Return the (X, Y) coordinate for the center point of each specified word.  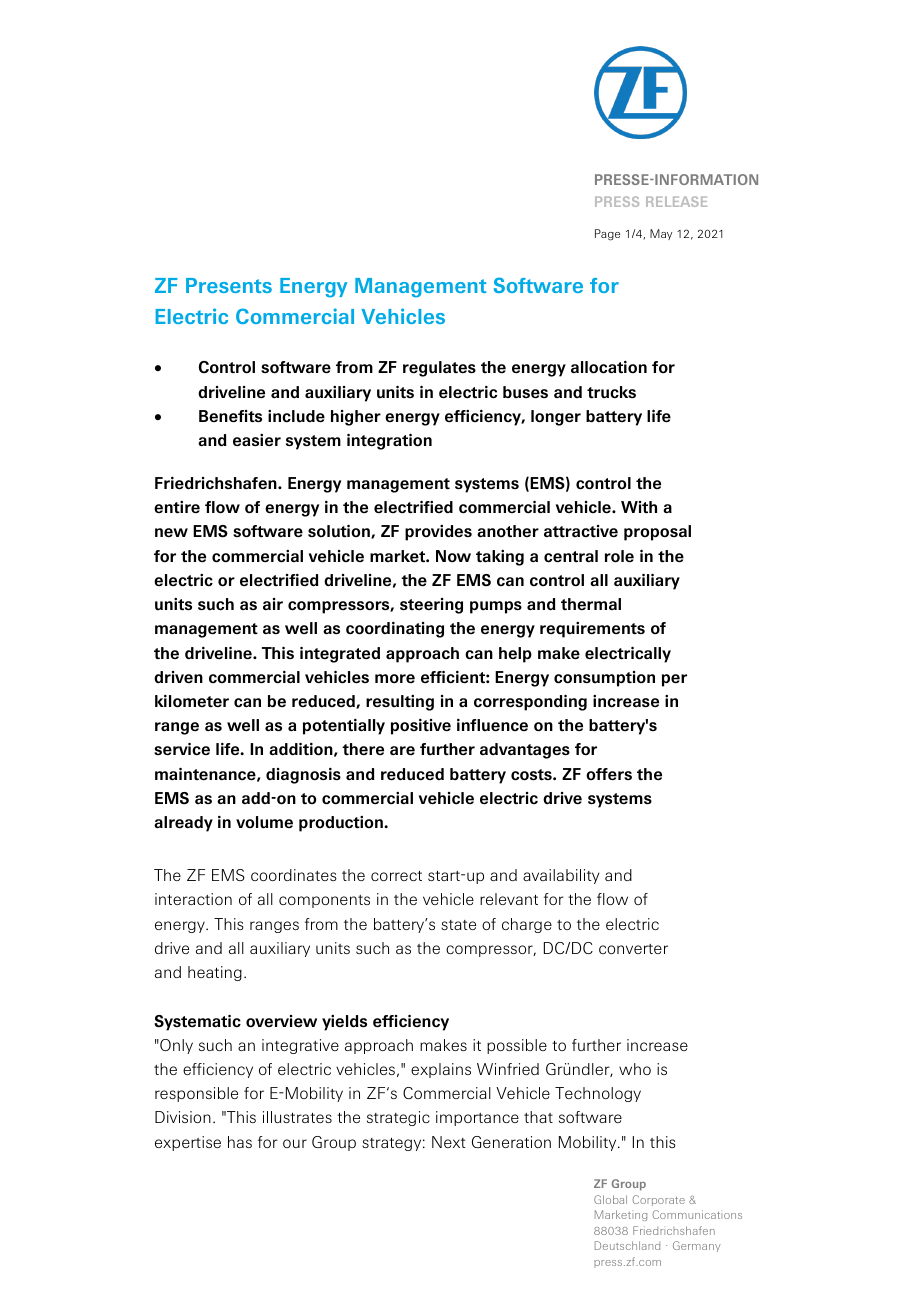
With (639, 507)
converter (633, 949)
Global (610, 1199)
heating (215, 973)
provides (438, 533)
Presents (229, 285)
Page (607, 235)
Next (449, 1142)
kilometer (192, 701)
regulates (439, 369)
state (458, 925)
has (240, 1142)
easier (257, 440)
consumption (604, 679)
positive (421, 726)
